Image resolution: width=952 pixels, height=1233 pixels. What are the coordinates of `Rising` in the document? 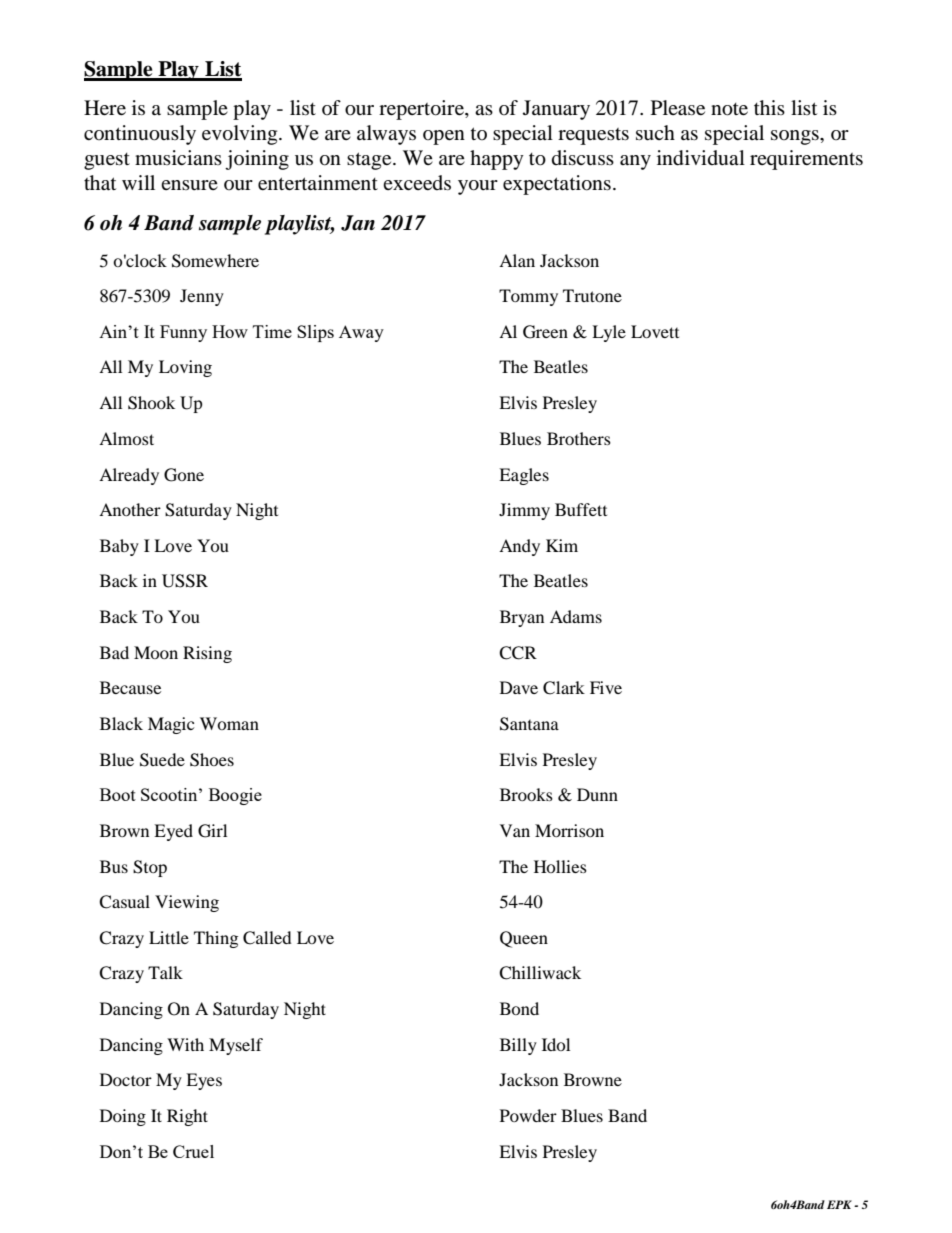 It's located at (207, 654).
